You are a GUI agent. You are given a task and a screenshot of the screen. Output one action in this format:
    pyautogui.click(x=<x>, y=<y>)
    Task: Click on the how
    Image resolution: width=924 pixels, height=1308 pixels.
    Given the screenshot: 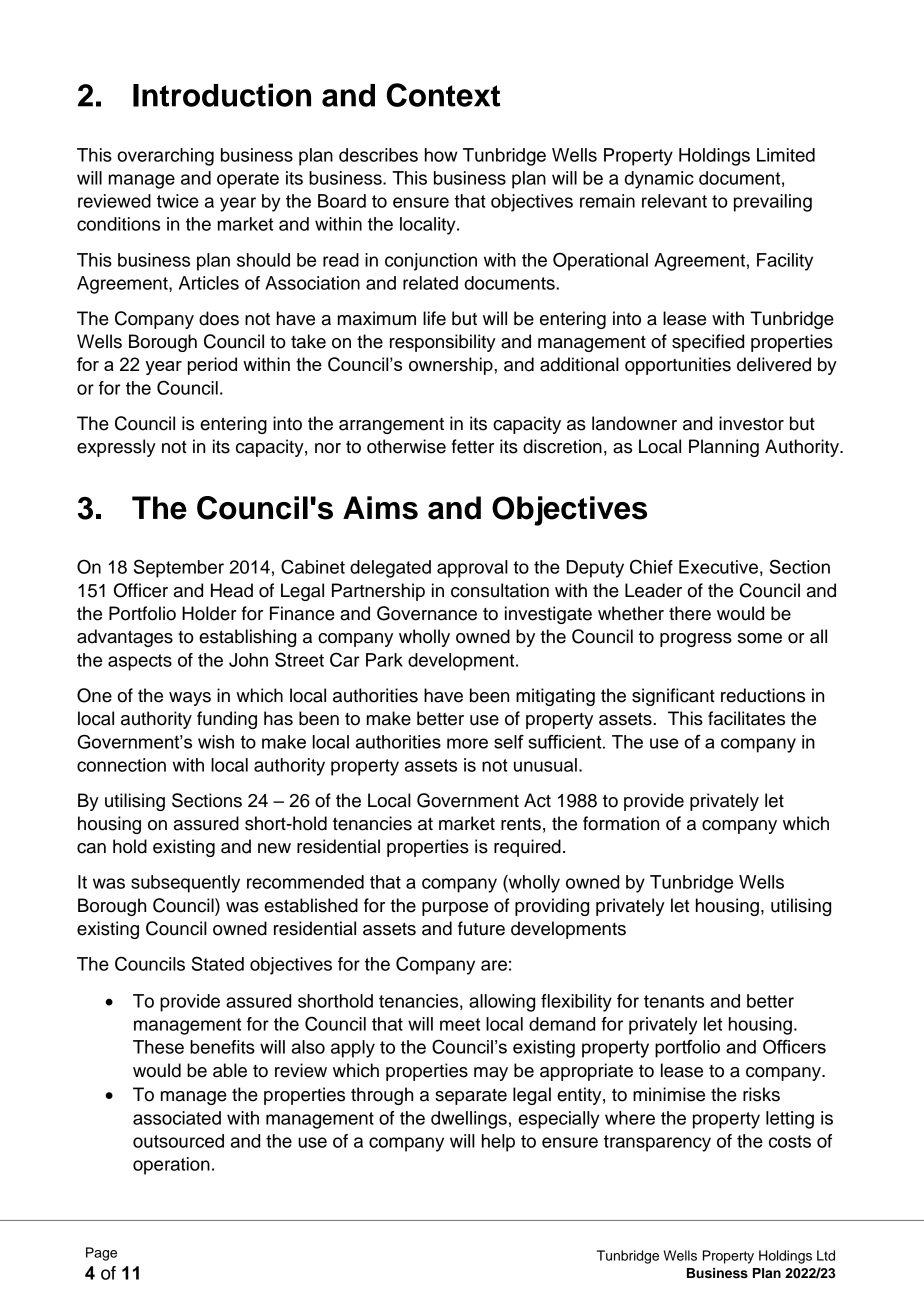 What is the action you would take?
    pyautogui.click(x=441, y=155)
